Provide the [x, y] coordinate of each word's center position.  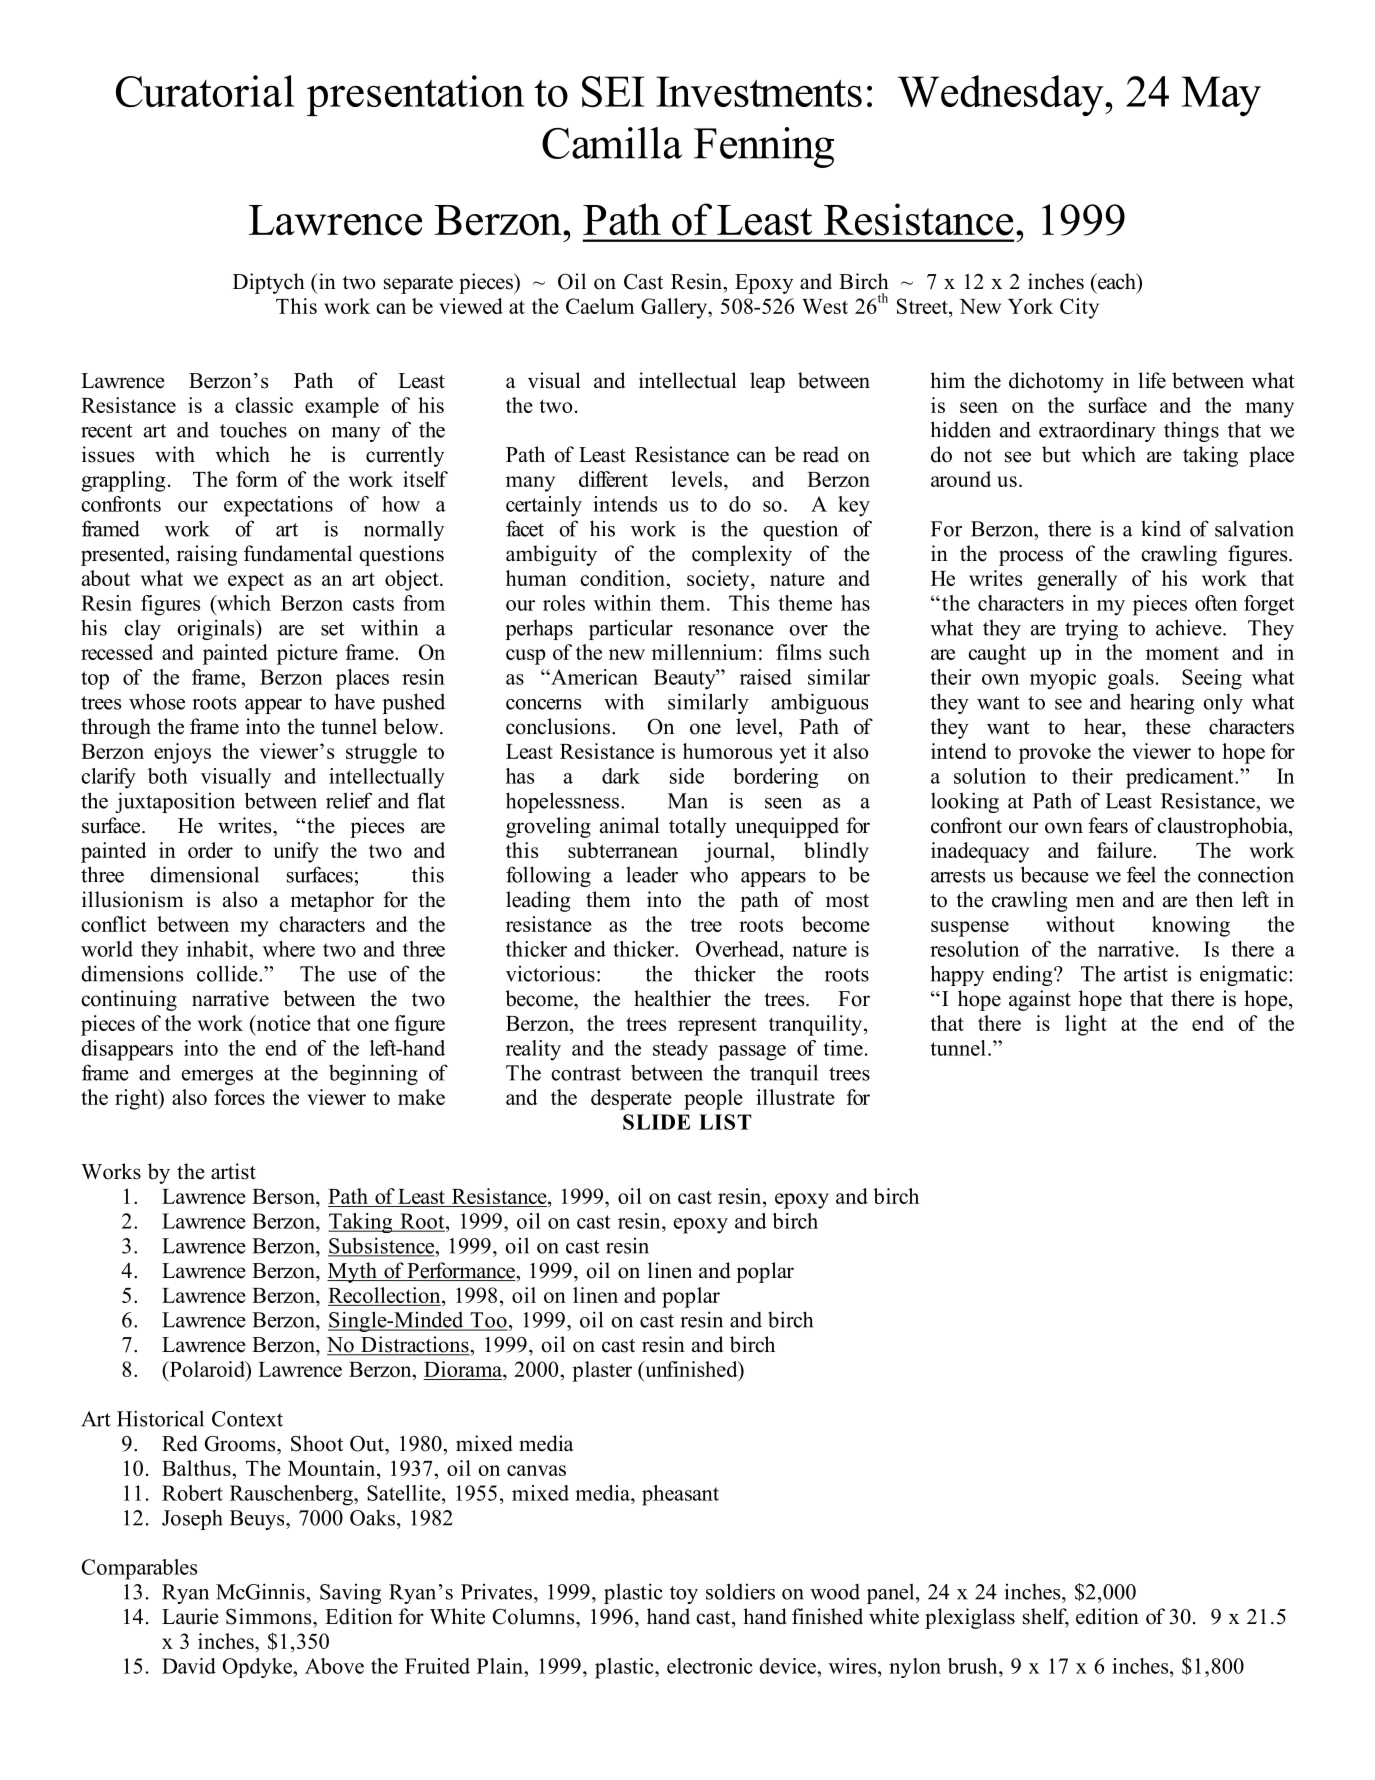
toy [684, 1595]
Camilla [612, 143]
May [1221, 96]
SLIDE [656, 1122]
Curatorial [205, 91]
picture [307, 654]
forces [239, 1097]
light [1086, 1025]
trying [1091, 630]
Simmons [270, 1616]
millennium [704, 652]
